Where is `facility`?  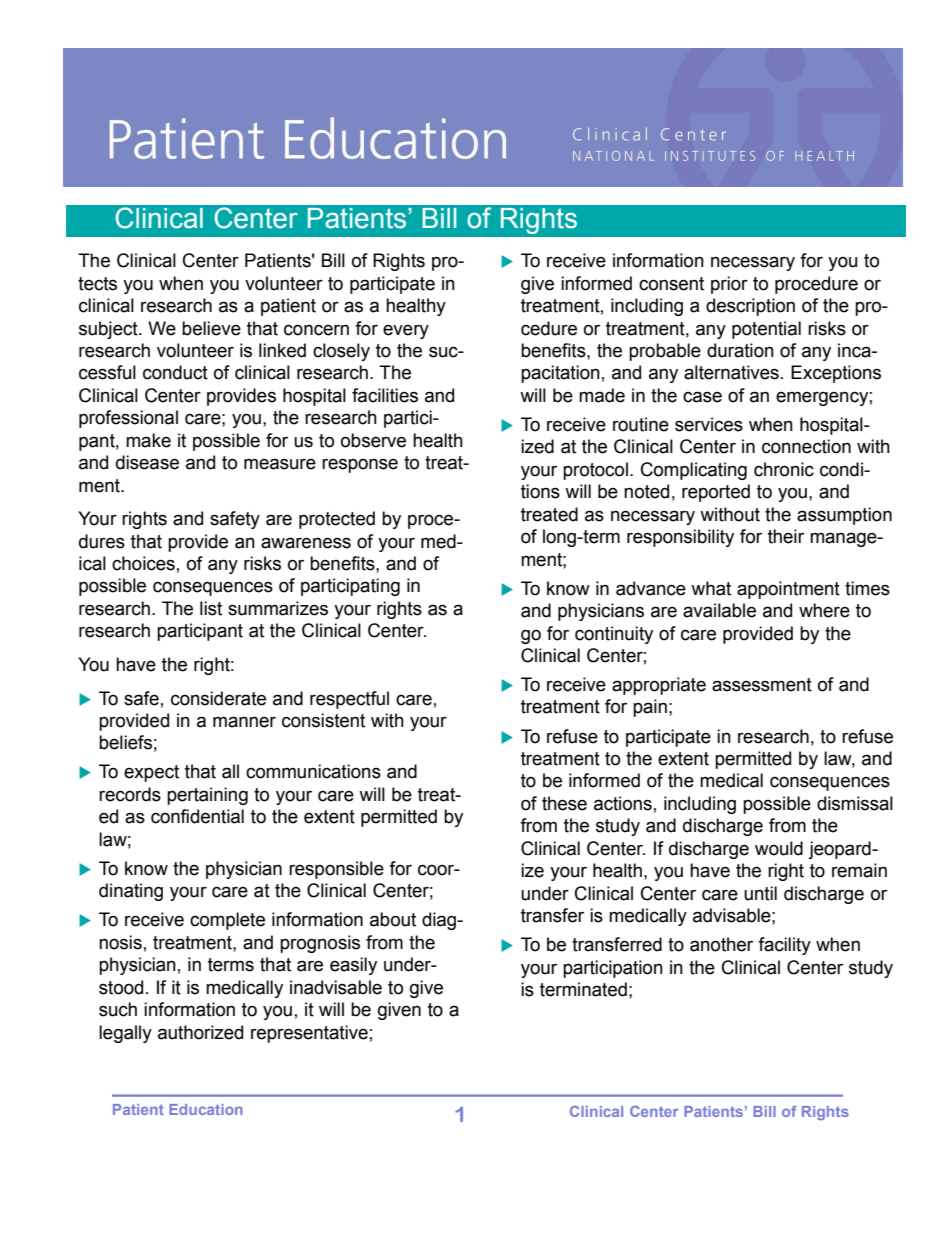 facility is located at coordinates (784, 946).
